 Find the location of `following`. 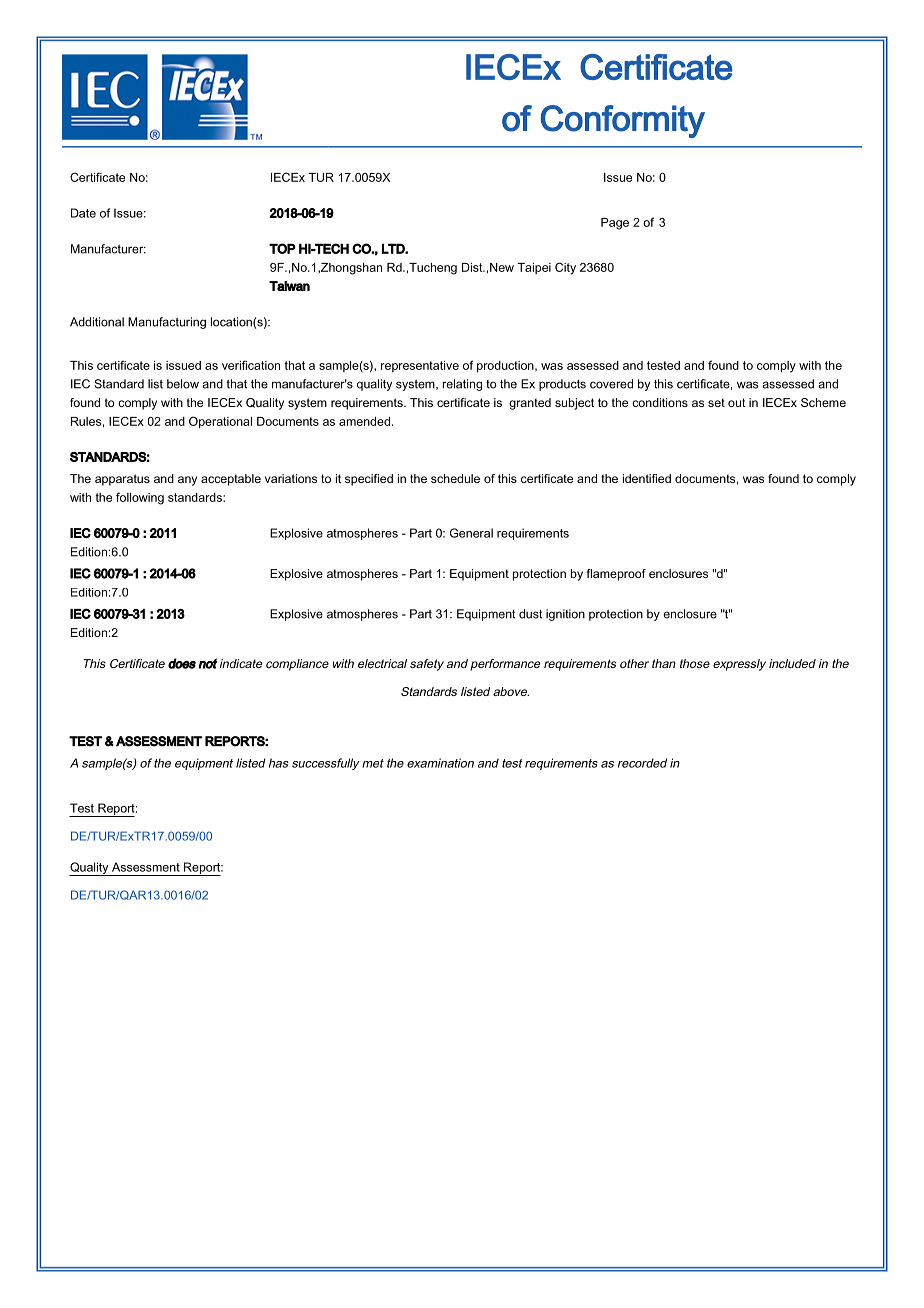

following is located at coordinates (140, 498).
